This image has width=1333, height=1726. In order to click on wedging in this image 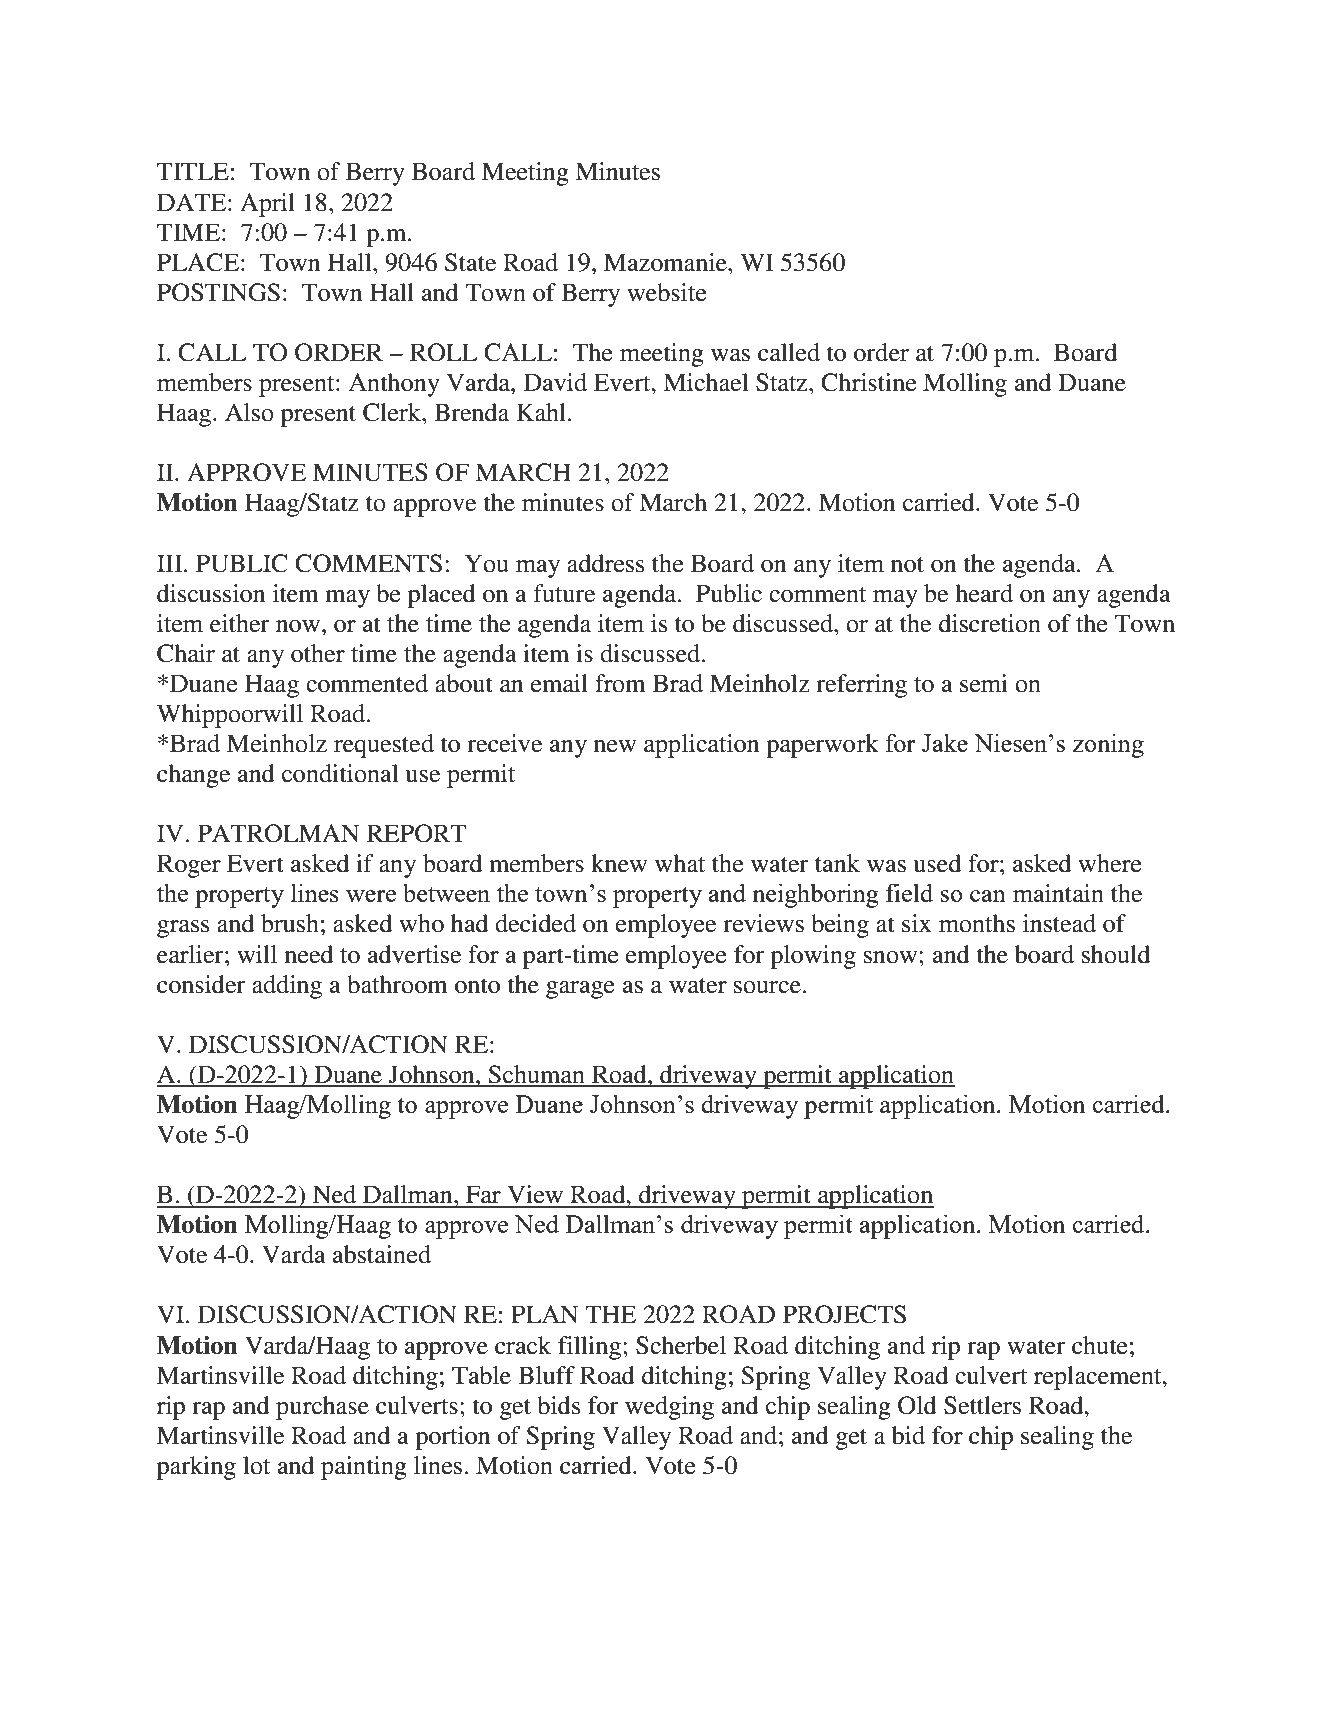, I will do `click(669, 1408)`.
